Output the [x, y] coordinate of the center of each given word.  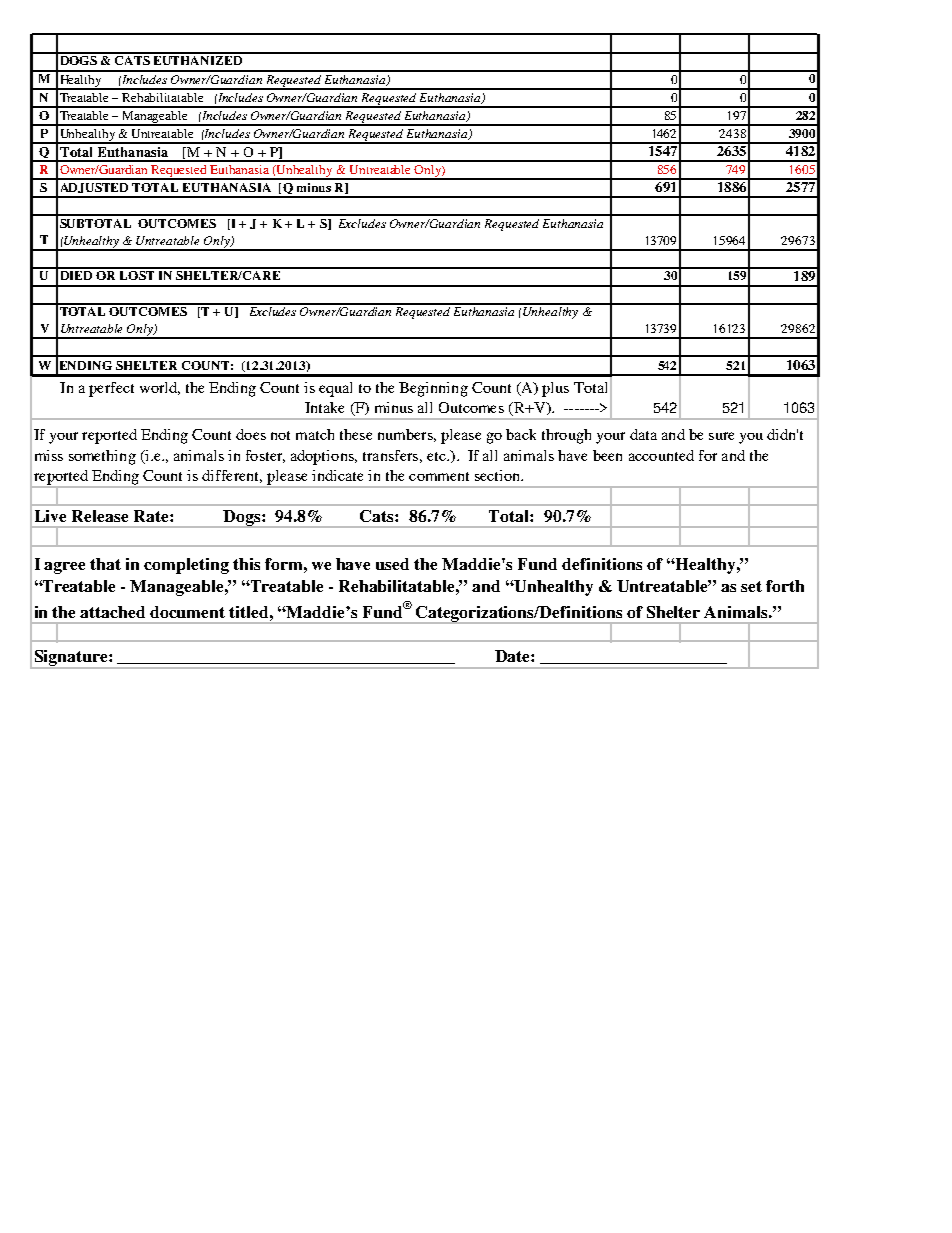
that [105, 564]
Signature [71, 659]
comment [439, 476]
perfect [111, 389]
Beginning [433, 389]
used [392, 564]
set [751, 586]
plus [555, 389]
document [187, 612]
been [607, 455]
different [232, 476]
